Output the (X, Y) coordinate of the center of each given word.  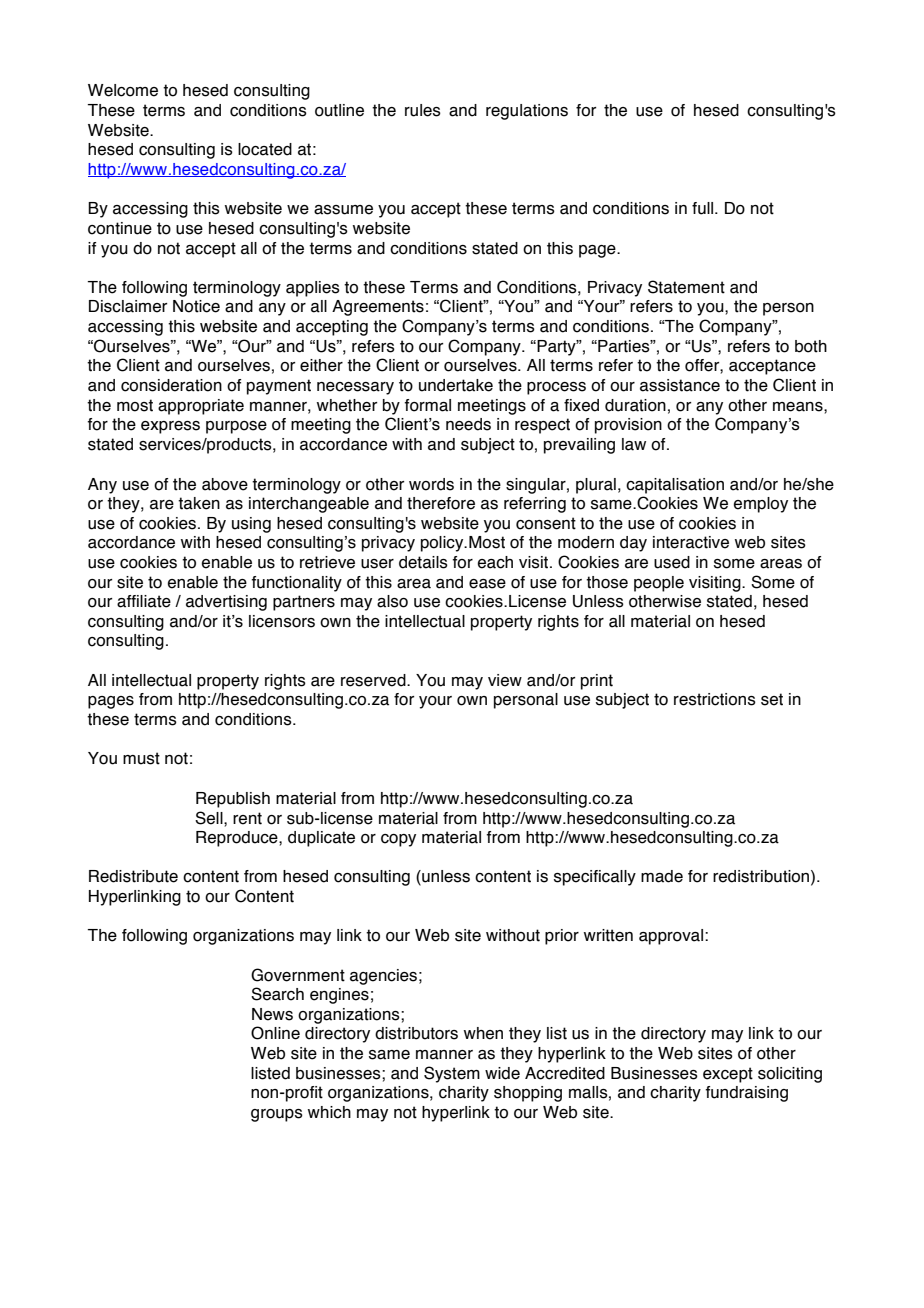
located (265, 149)
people (659, 584)
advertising (226, 603)
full (704, 208)
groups (277, 1115)
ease (487, 584)
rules (423, 110)
